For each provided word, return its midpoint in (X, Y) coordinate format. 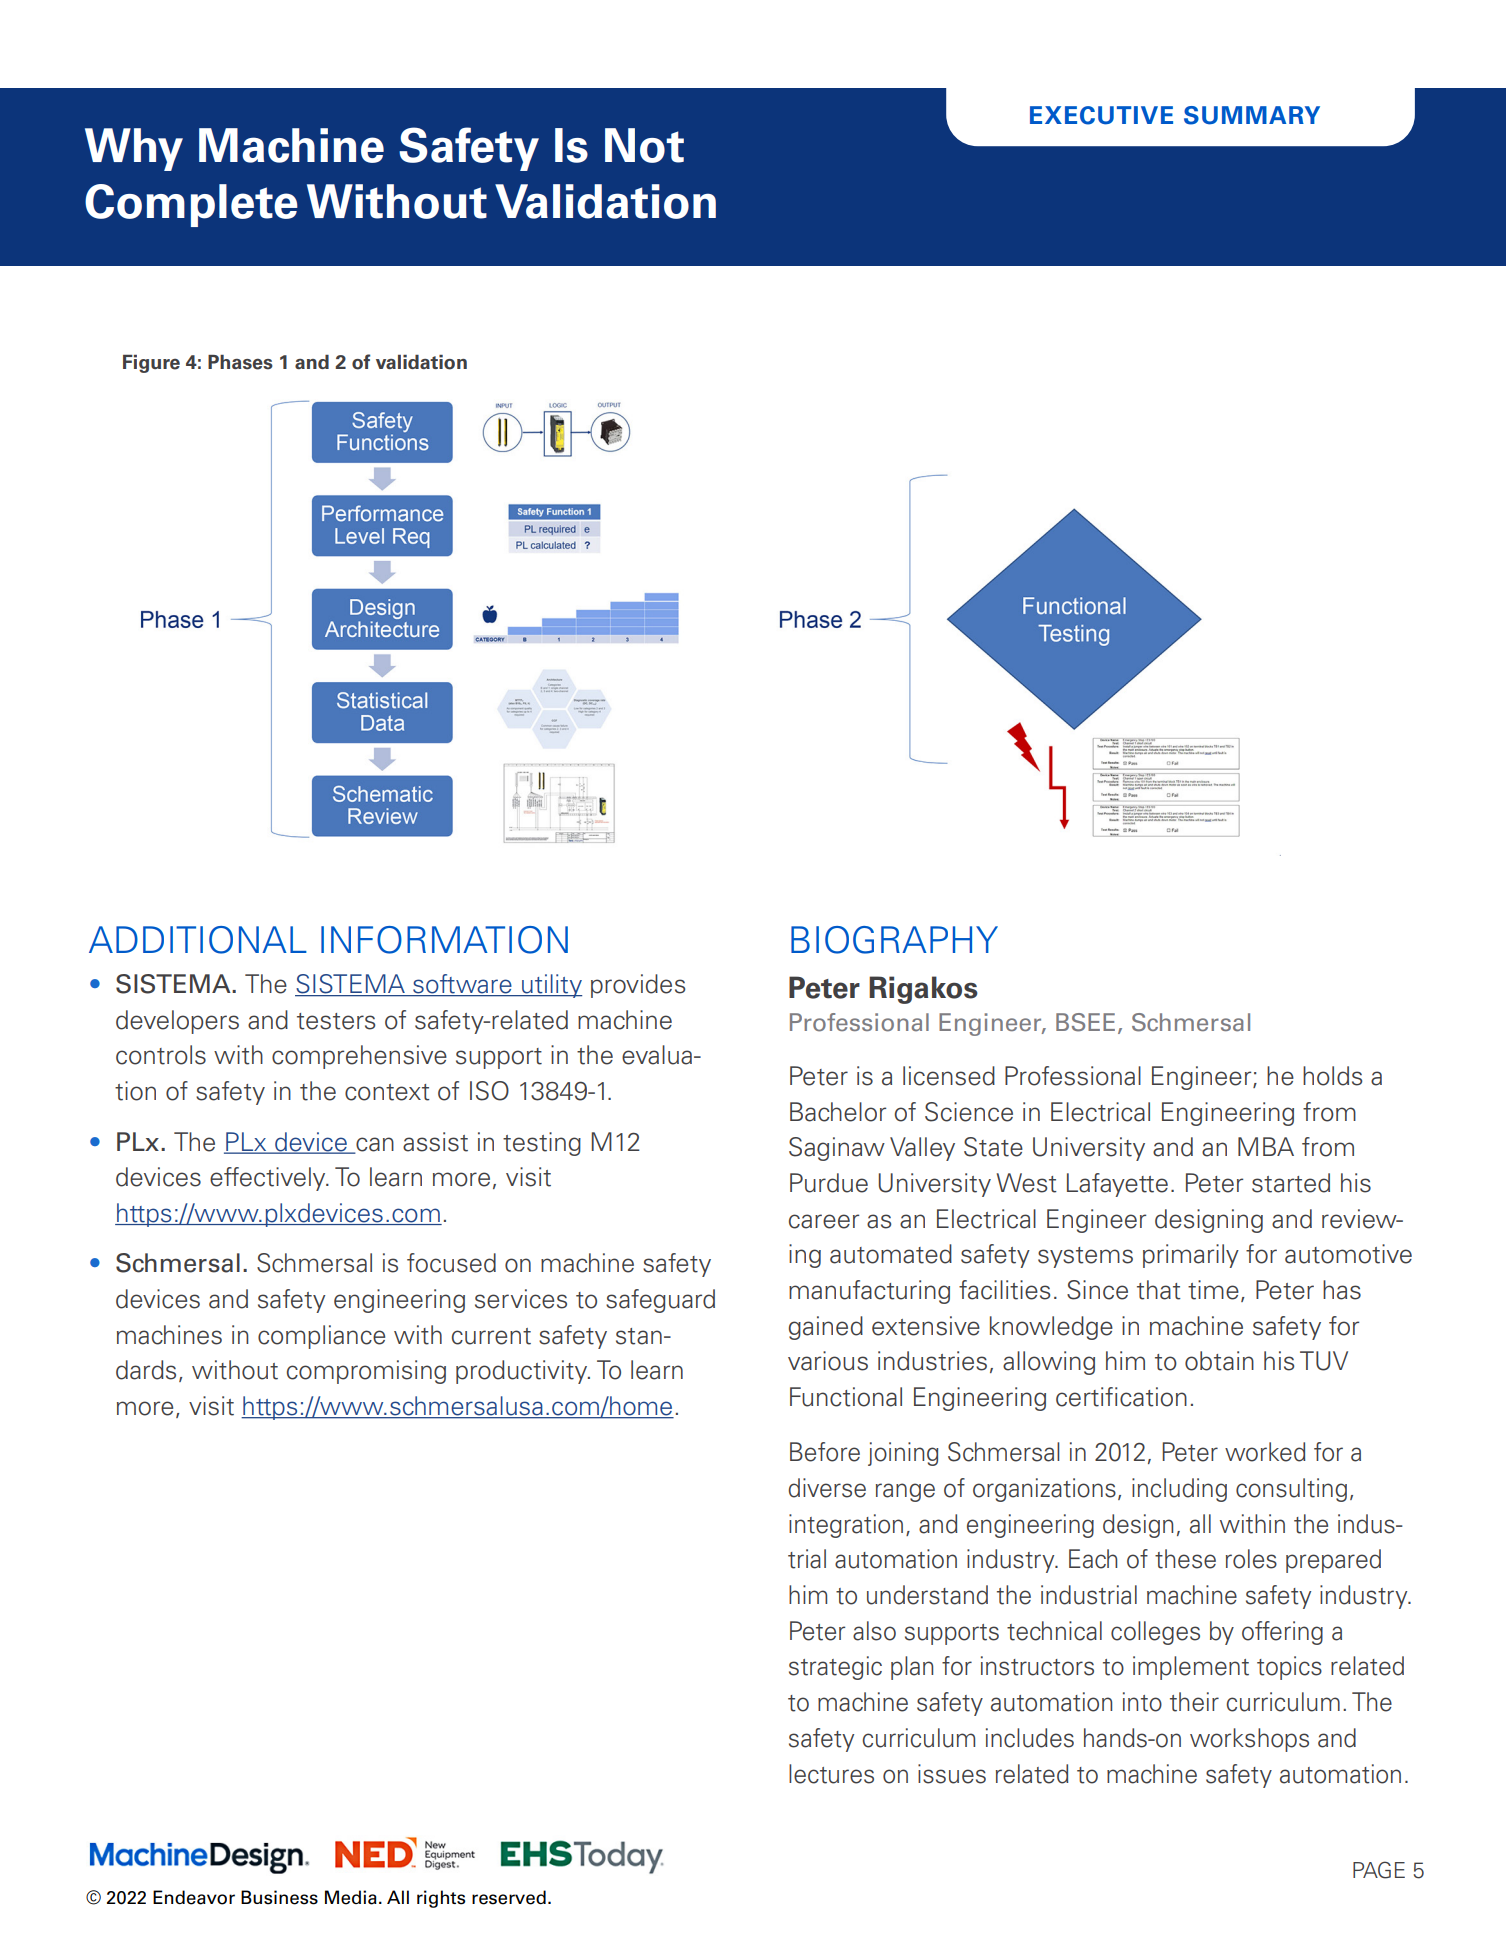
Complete (191, 205)
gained (826, 1328)
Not (644, 145)
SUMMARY (1252, 115)
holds (1332, 1076)
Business (279, 1897)
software (462, 985)
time (1213, 1290)
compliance (321, 1337)
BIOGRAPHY (894, 940)
